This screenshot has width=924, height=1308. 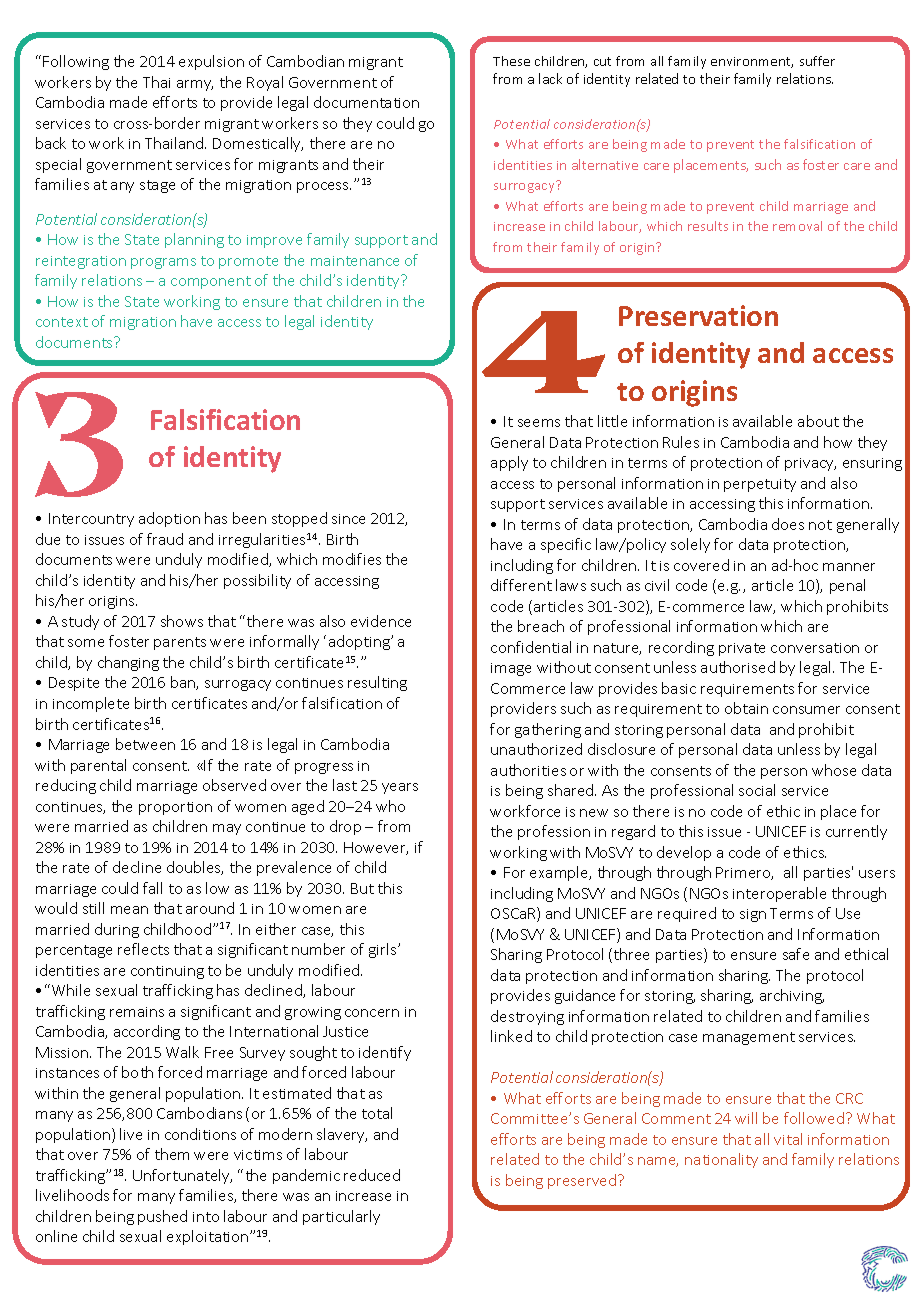 What do you see at coordinates (372, 1175) in the screenshot?
I see `reduced` at bounding box center [372, 1175].
